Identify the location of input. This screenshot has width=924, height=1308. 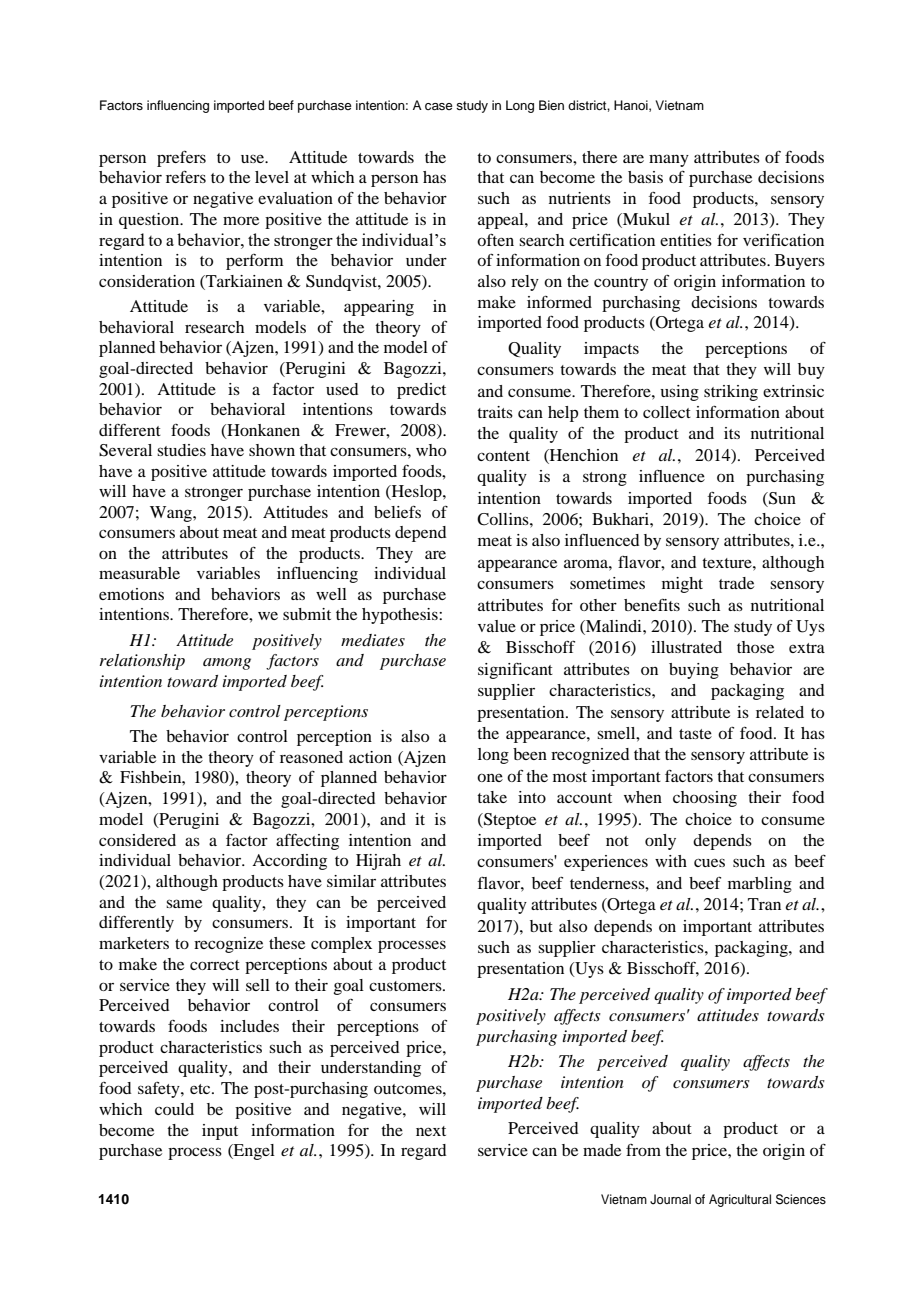
(220, 1132).
